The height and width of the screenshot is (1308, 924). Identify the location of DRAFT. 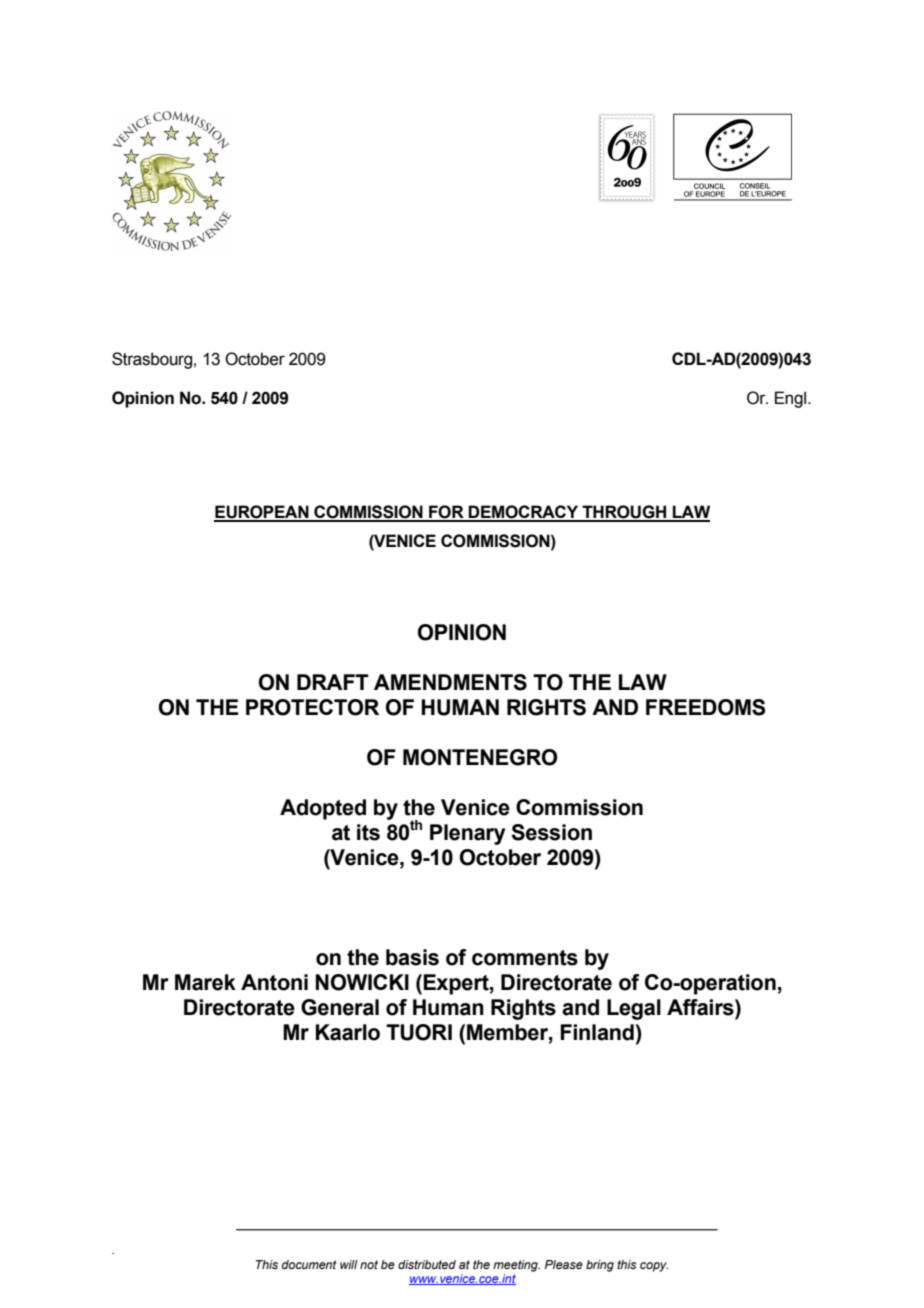
(333, 682).
